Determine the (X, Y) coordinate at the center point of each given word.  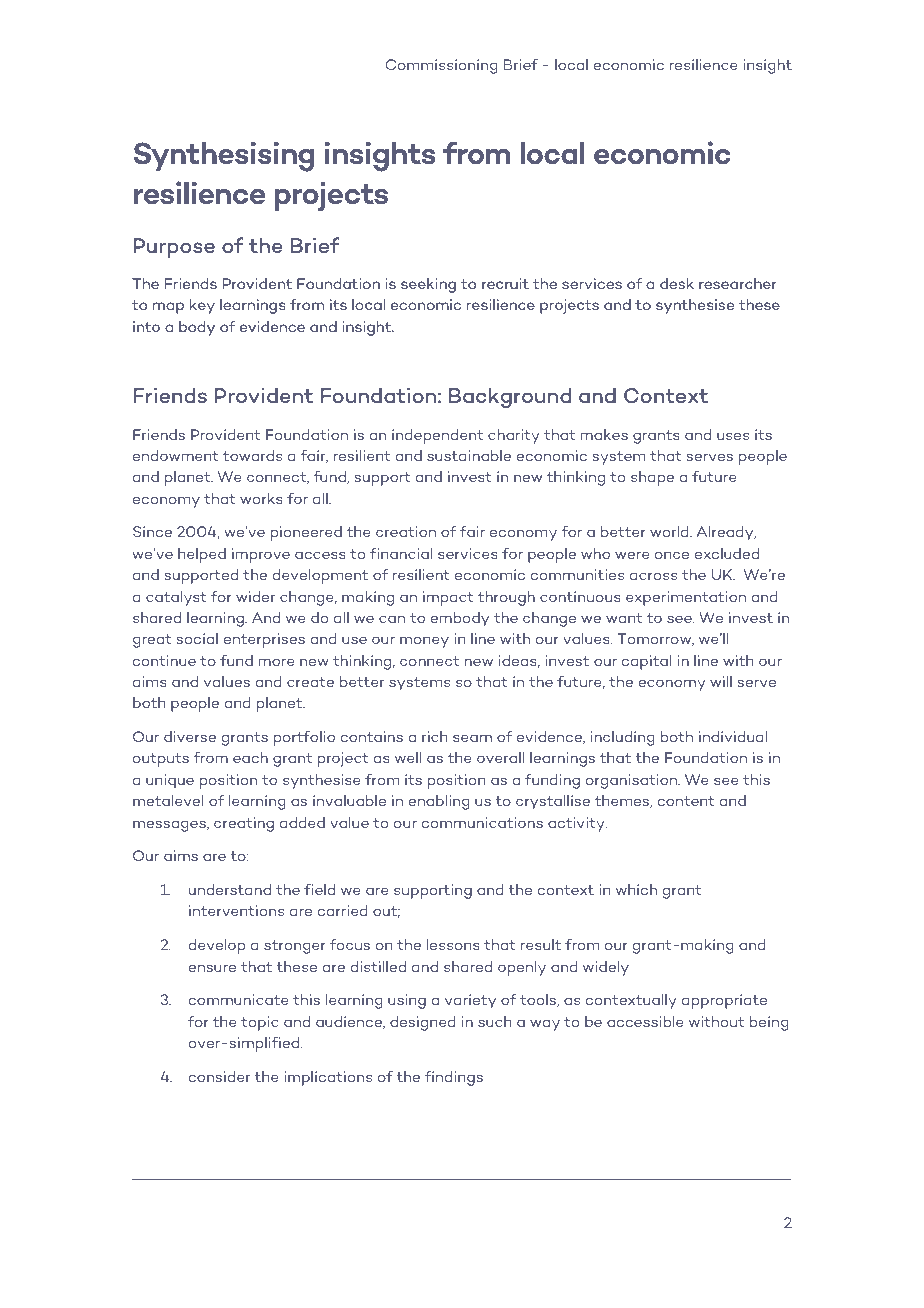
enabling (439, 802)
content (685, 801)
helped (202, 555)
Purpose (174, 248)
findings (454, 1078)
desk (677, 283)
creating (244, 824)
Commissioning (442, 66)
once (672, 555)
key (202, 306)
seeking (428, 285)
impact (448, 598)
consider (219, 1076)
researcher (737, 283)
